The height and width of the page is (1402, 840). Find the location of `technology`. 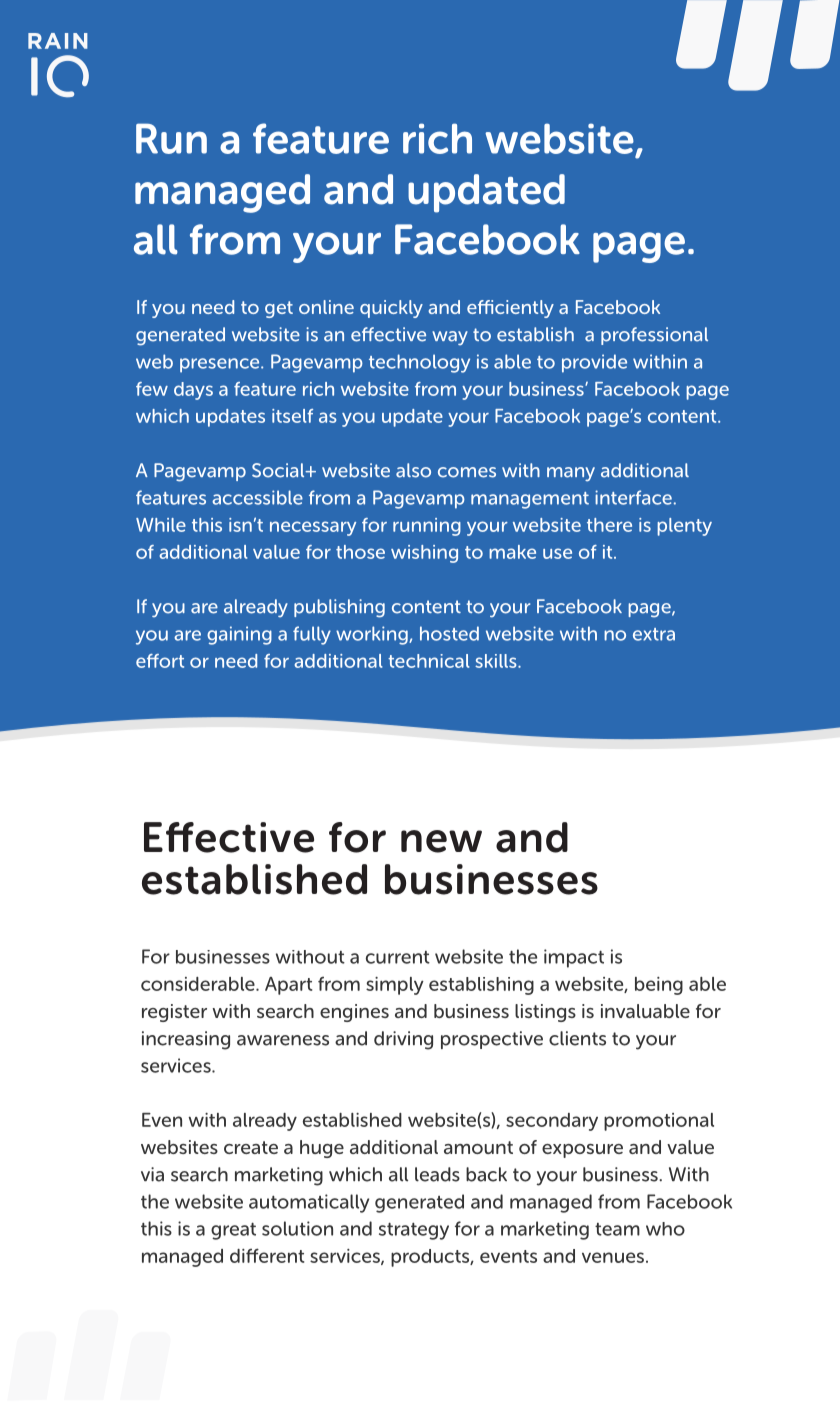

technology is located at coordinates (419, 363).
